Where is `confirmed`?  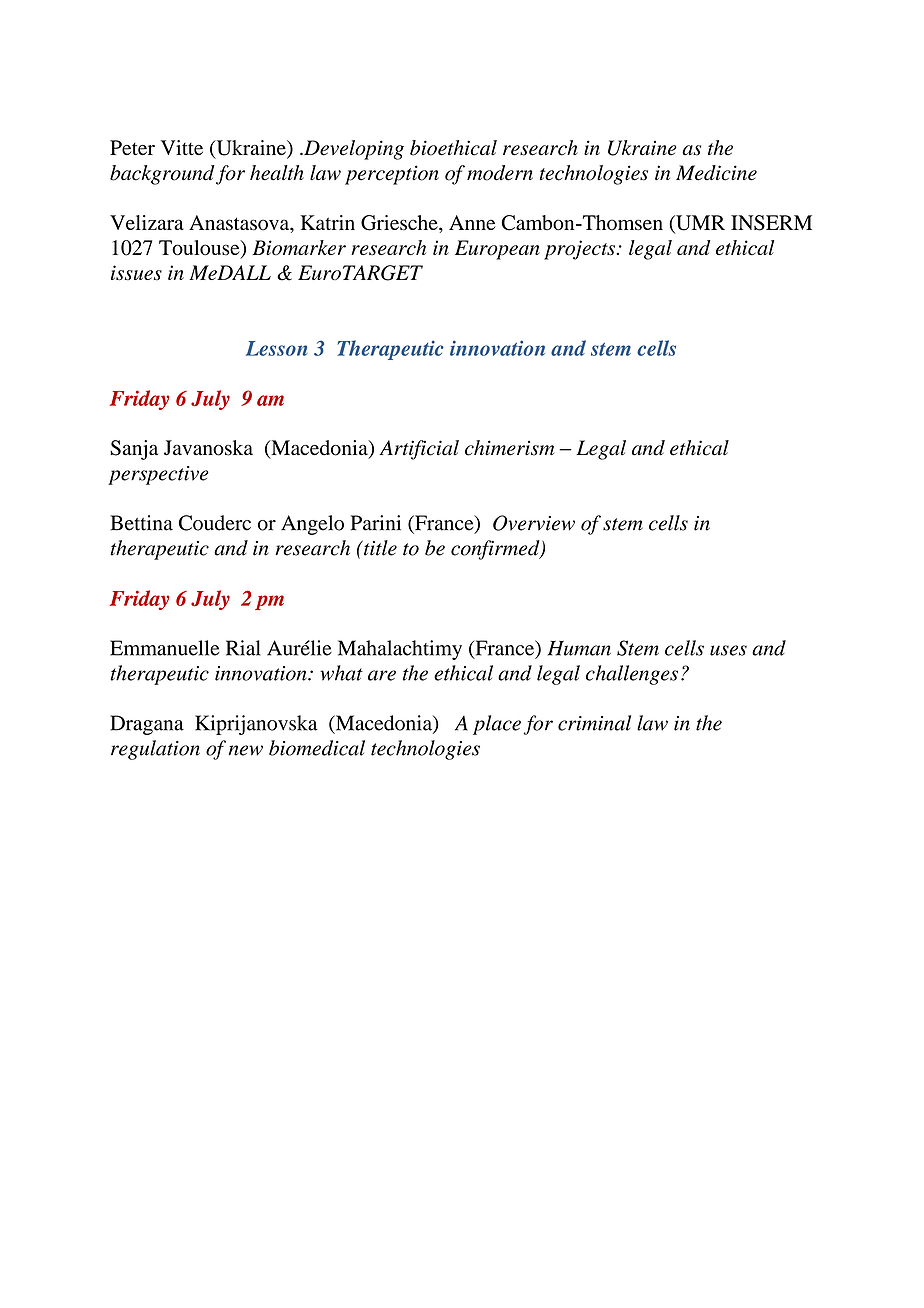 confirmed is located at coordinates (496, 550).
